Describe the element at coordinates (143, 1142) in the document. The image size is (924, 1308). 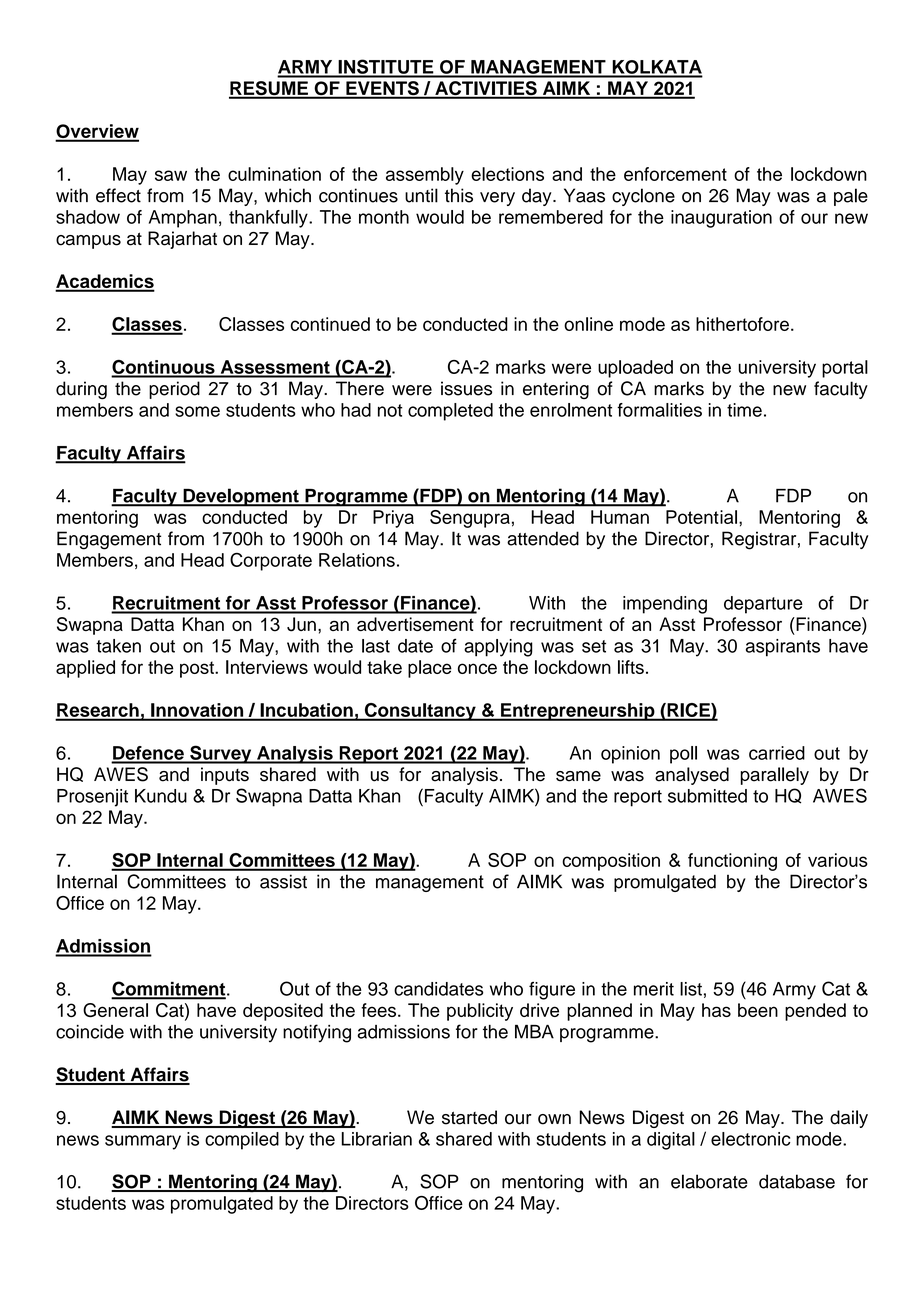
I see `summary` at that location.
